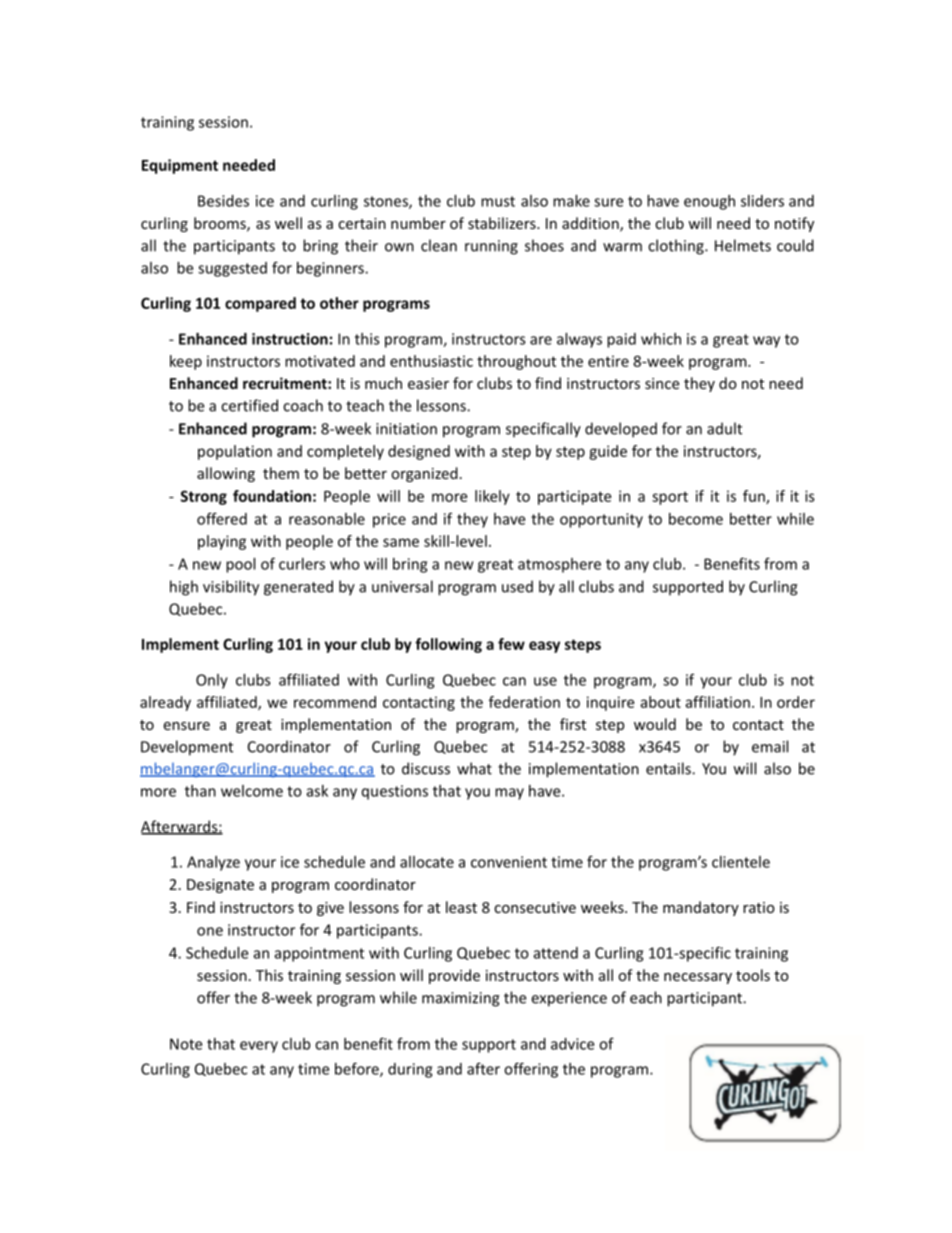 Image resolution: width=952 pixels, height=1233 pixels. I want to click on Besides, so click(223, 201).
